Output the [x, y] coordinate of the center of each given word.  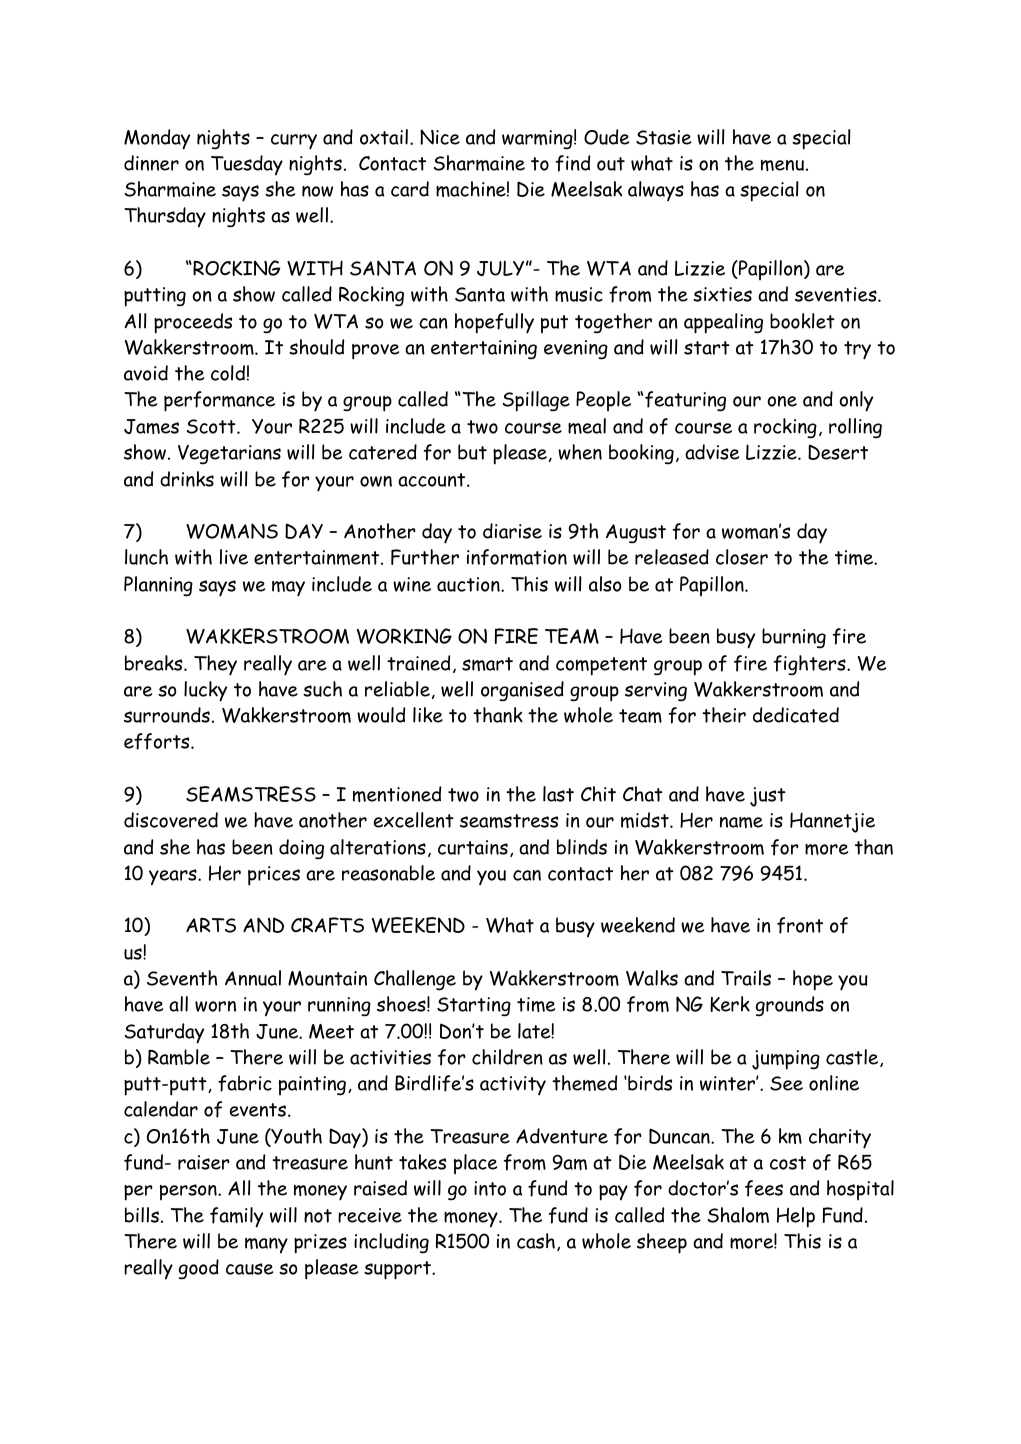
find [573, 163]
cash [536, 1241]
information [517, 557]
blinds [582, 847]
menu [782, 165]
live [234, 557]
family [236, 1217]
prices [274, 876]
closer [742, 557]
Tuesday [247, 165]
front [800, 925]
